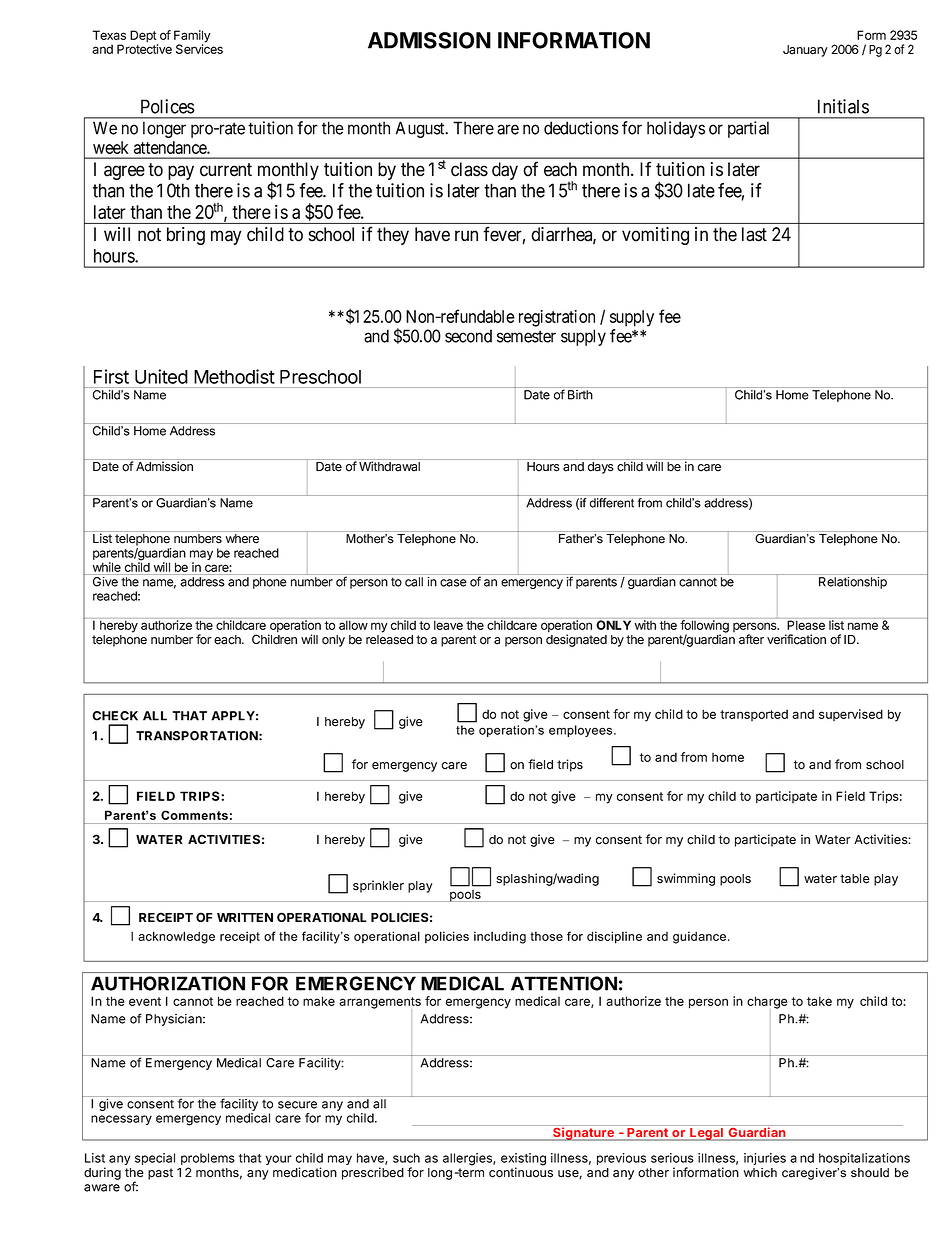 The width and height of the screenshot is (952, 1233). I want to click on problems, so click(208, 1160).
